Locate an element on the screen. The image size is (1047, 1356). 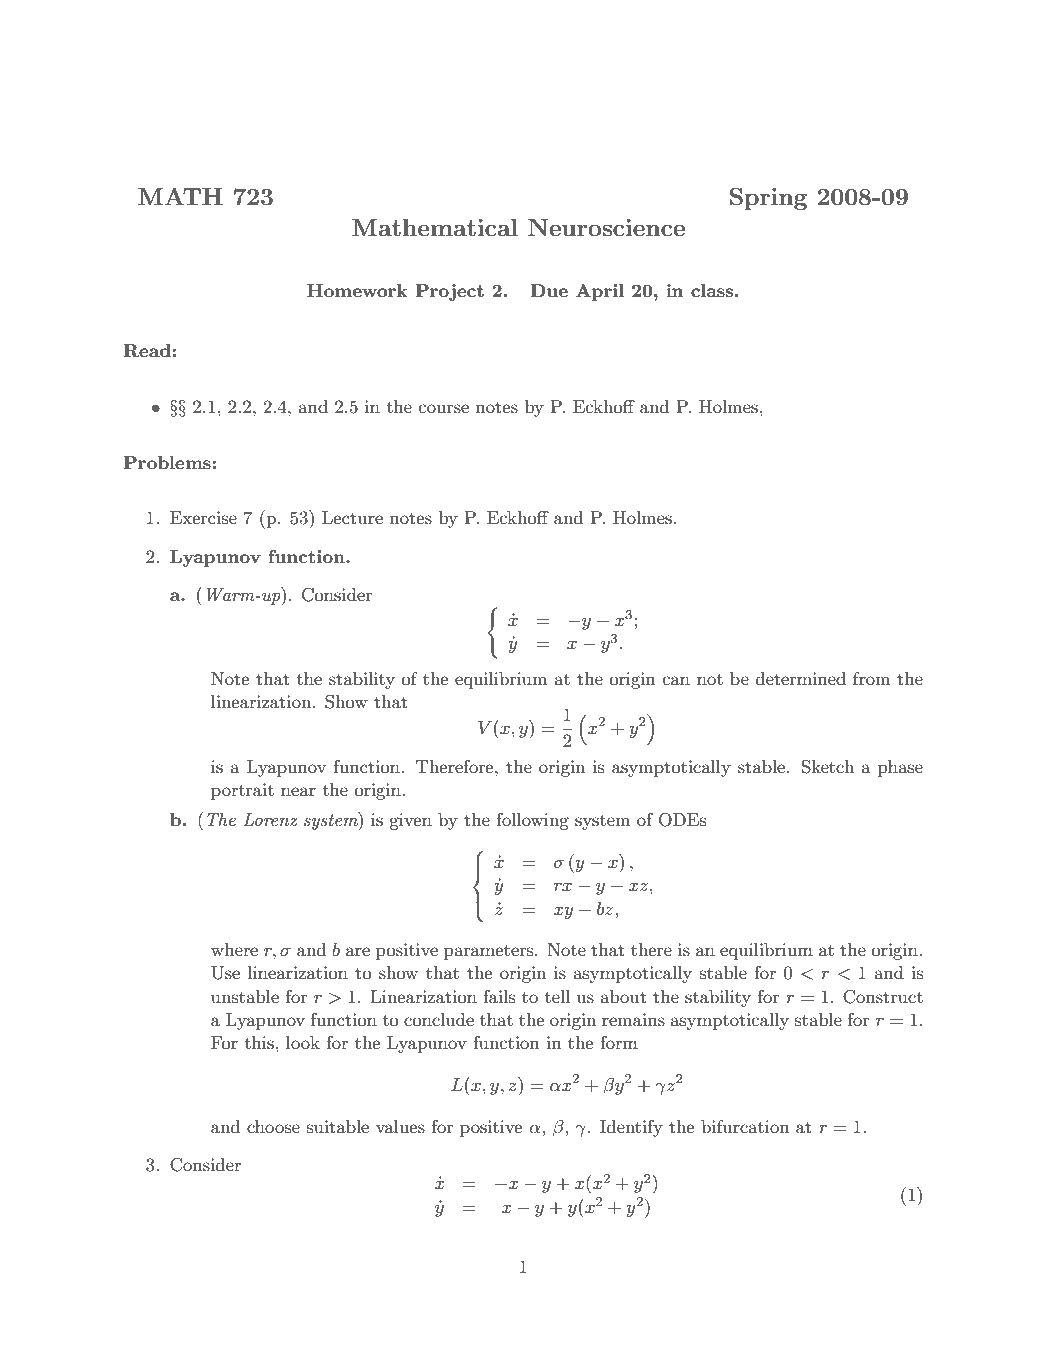
choose is located at coordinates (273, 1126).
